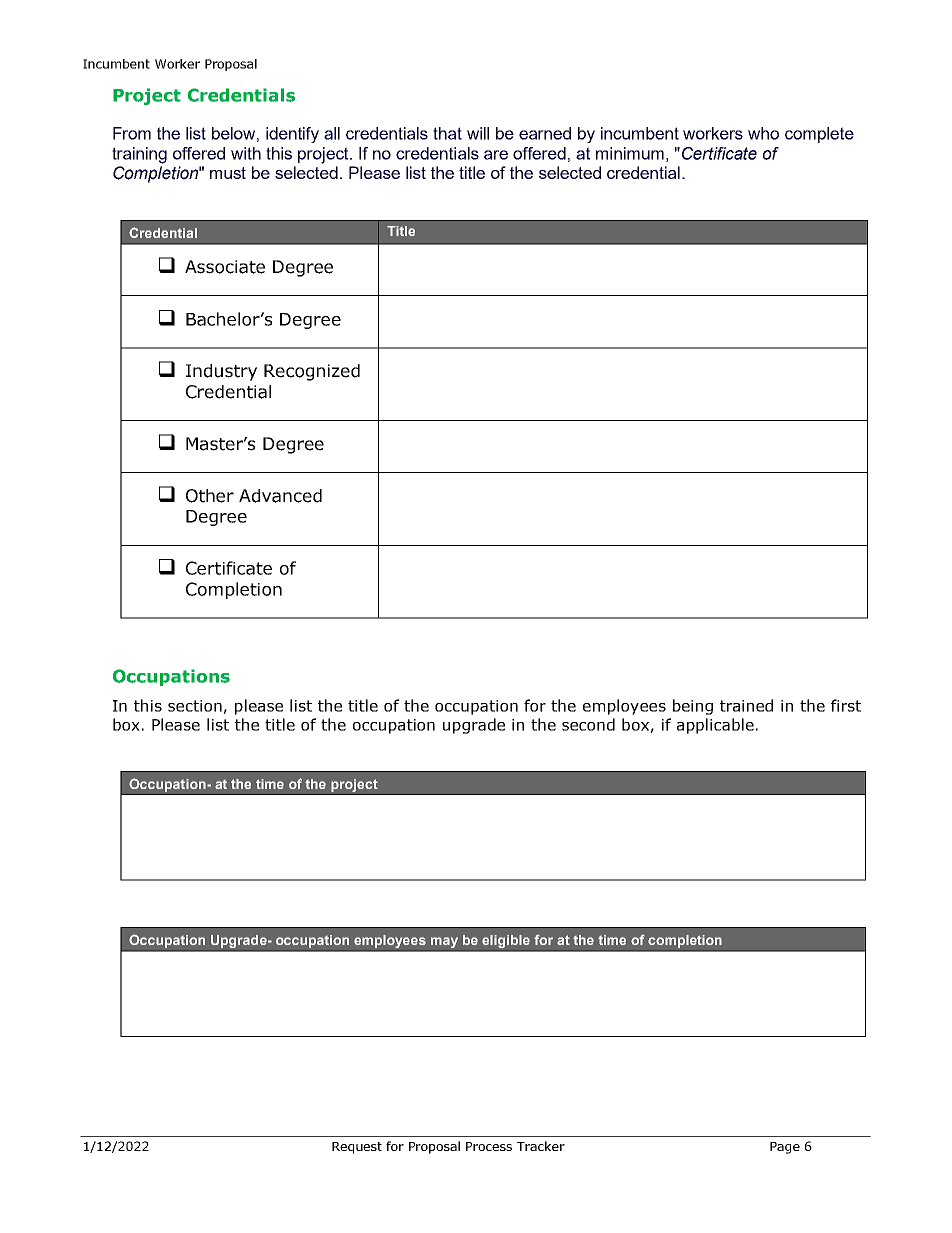 The image size is (952, 1233). I want to click on section, so click(196, 707).
